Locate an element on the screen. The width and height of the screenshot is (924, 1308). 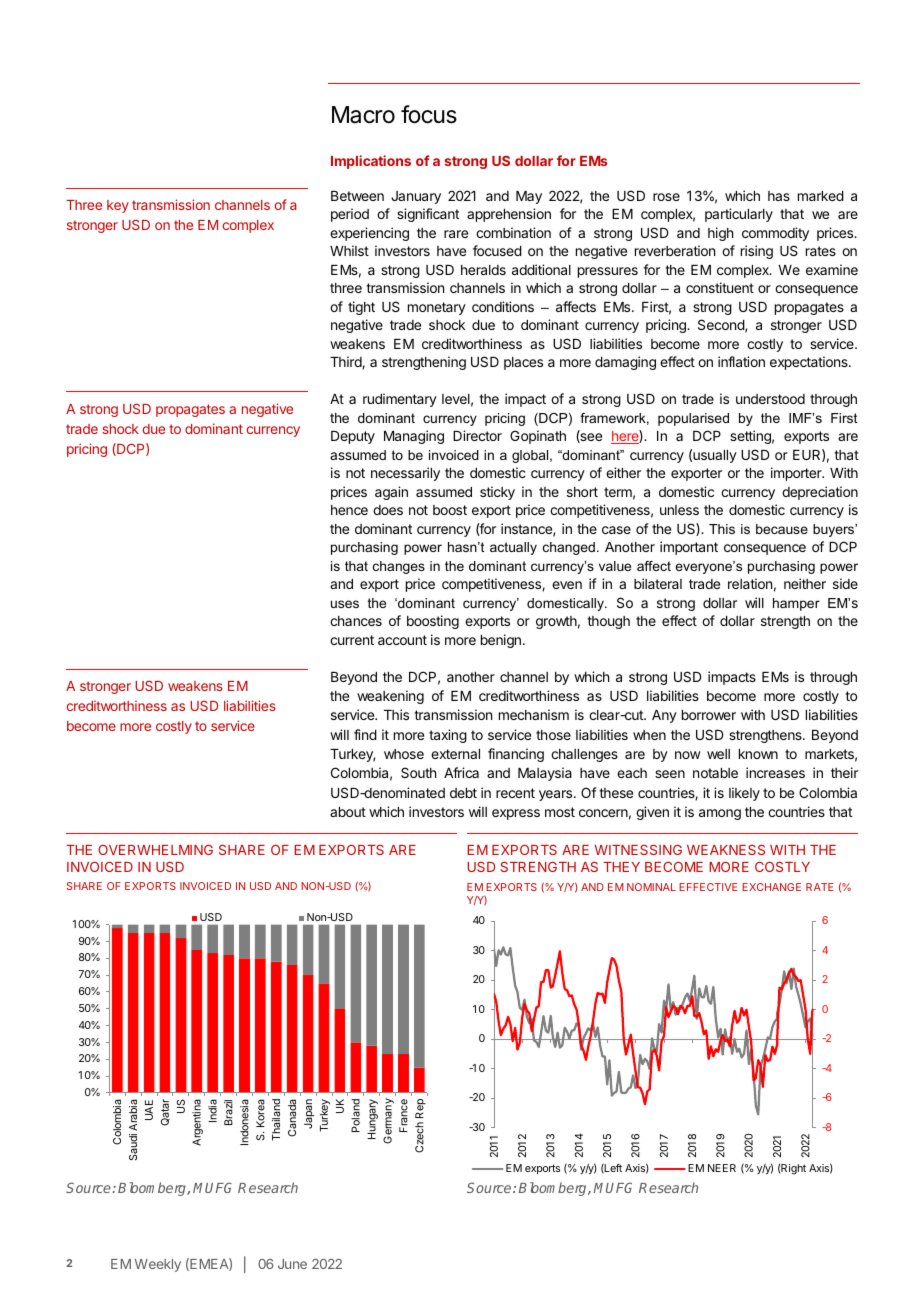
hence is located at coordinates (349, 510).
